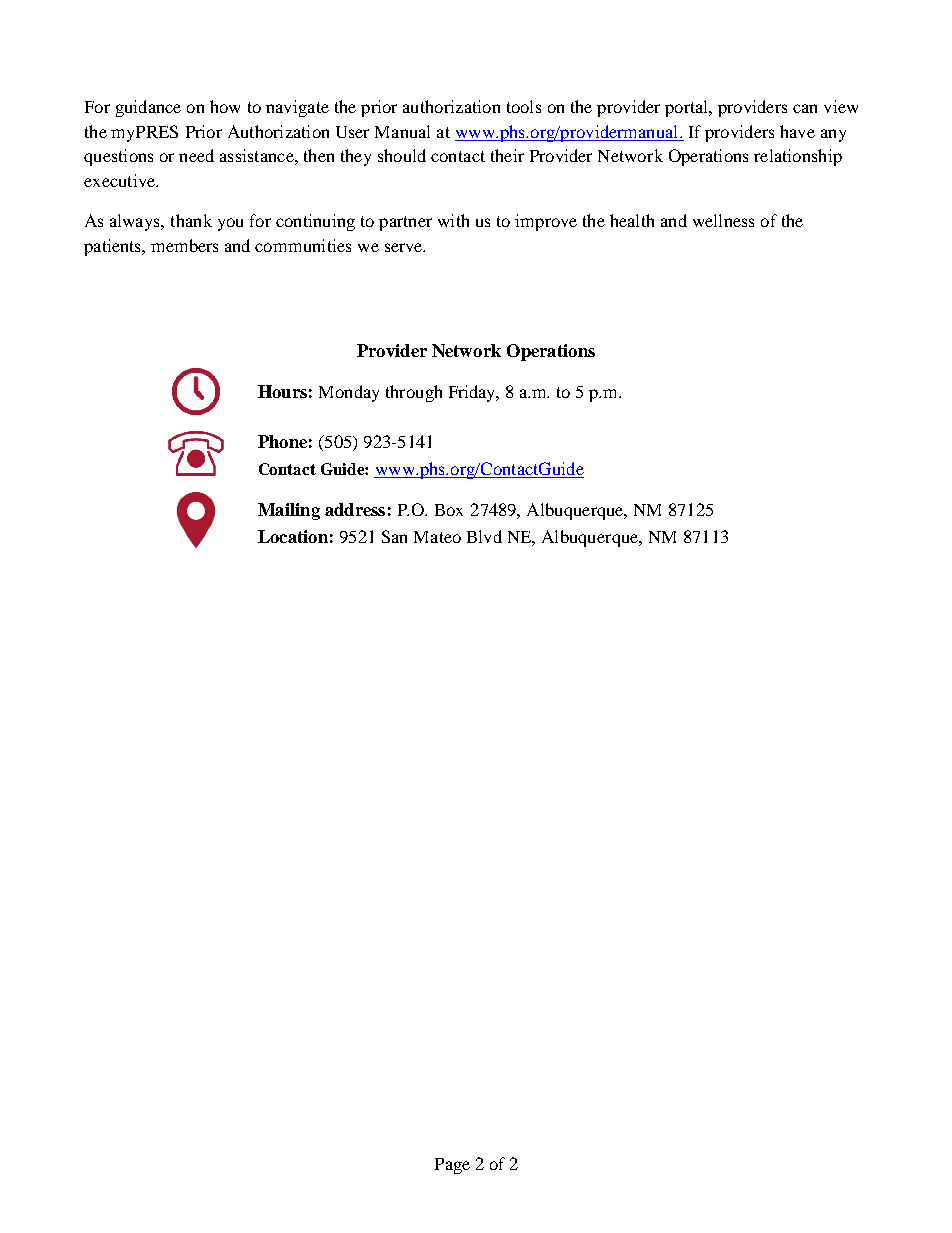 The height and width of the page is (1233, 952). Describe the element at coordinates (484, 536) in the page. I see `Blvd` at that location.
